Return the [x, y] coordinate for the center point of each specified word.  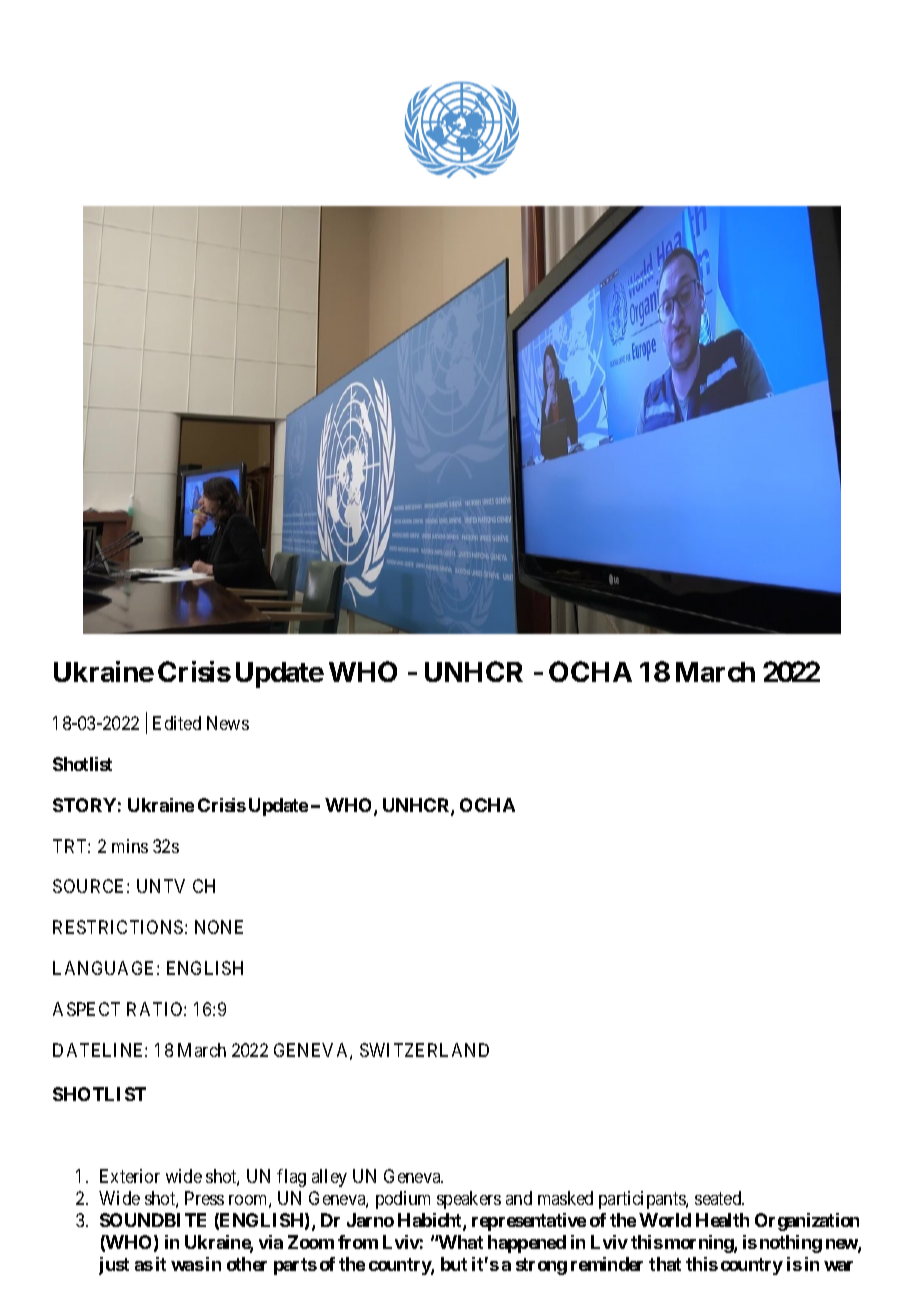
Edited [177, 723]
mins [130, 846]
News [228, 723]
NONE [219, 927]
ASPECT [86, 1009]
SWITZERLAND [424, 1050]
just [114, 1266]
